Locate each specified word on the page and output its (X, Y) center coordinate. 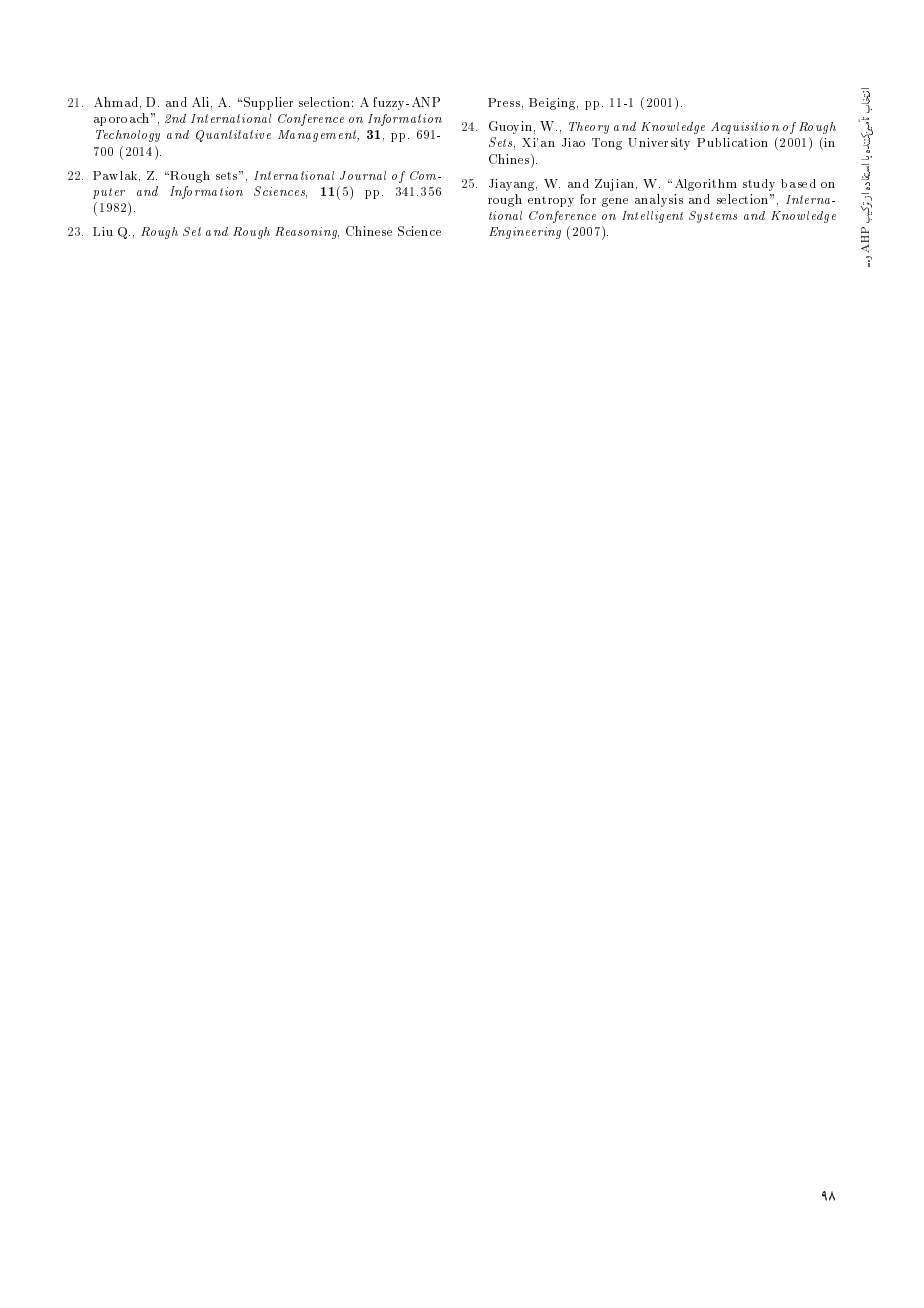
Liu (103, 231)
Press (504, 102)
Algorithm (706, 185)
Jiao (573, 142)
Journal (363, 175)
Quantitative (233, 136)
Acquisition (745, 128)
